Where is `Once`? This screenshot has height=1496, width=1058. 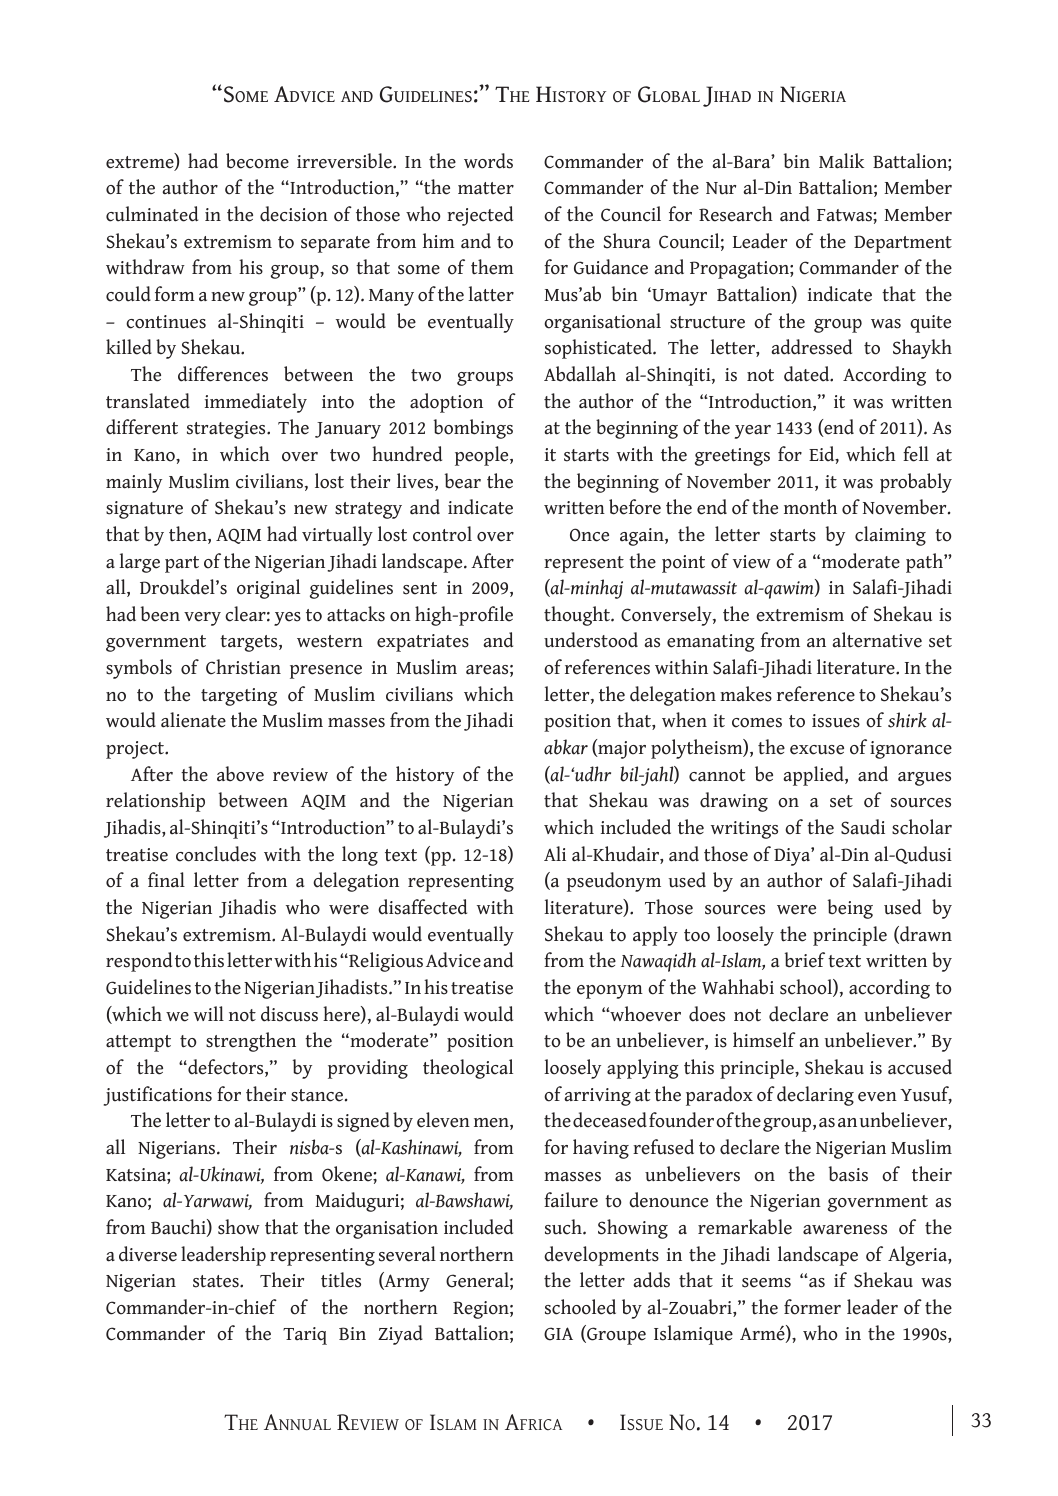 Once is located at coordinates (589, 535).
